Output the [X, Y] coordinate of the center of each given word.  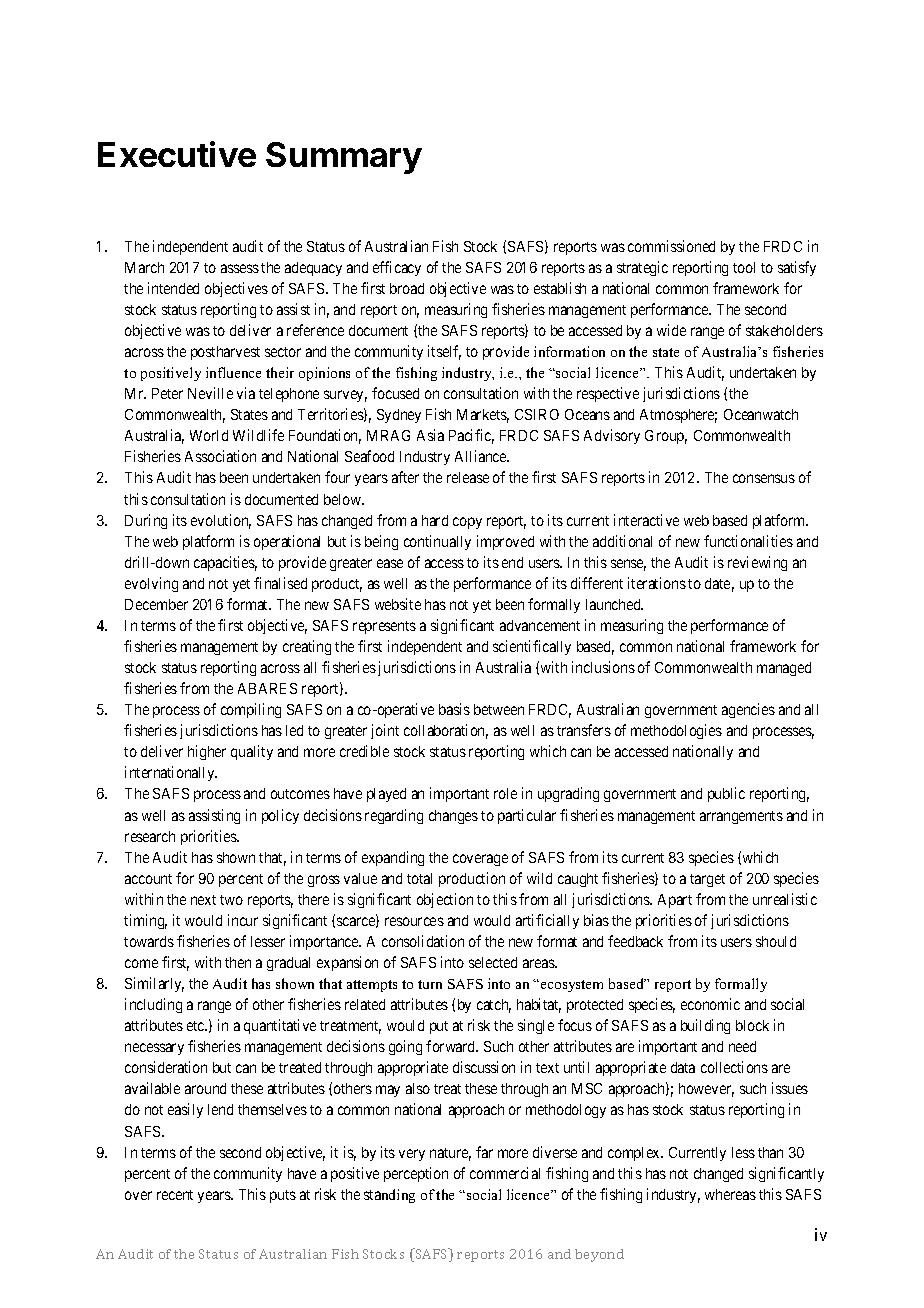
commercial [505, 1173]
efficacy [397, 268]
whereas [730, 1194]
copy [467, 523]
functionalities [748, 541]
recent [175, 1195]
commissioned [671, 246]
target [707, 880]
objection [445, 900]
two [231, 900]
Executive [177, 154]
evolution [221, 521]
